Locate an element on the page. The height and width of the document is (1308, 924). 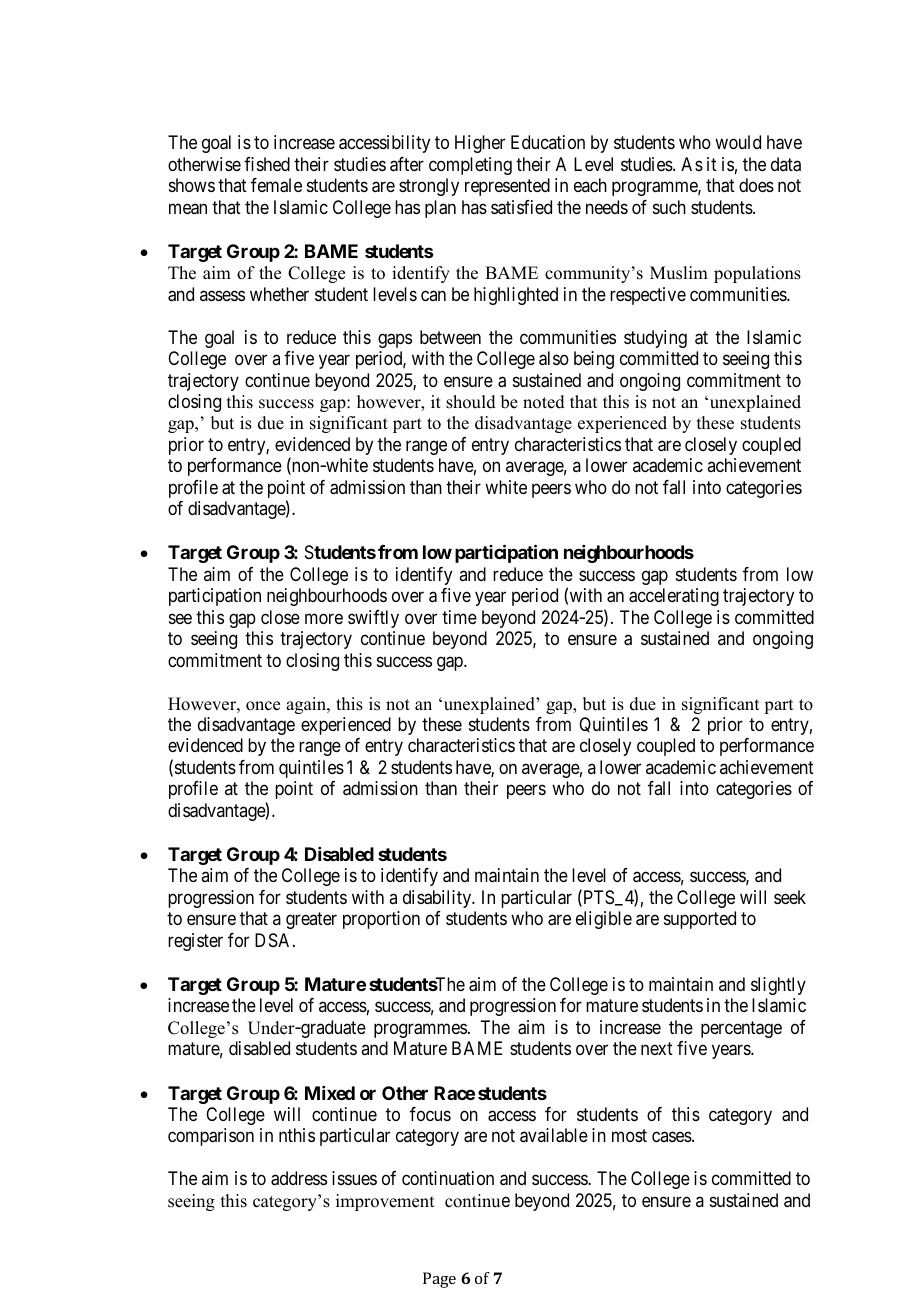
accelerating is located at coordinates (674, 597).
